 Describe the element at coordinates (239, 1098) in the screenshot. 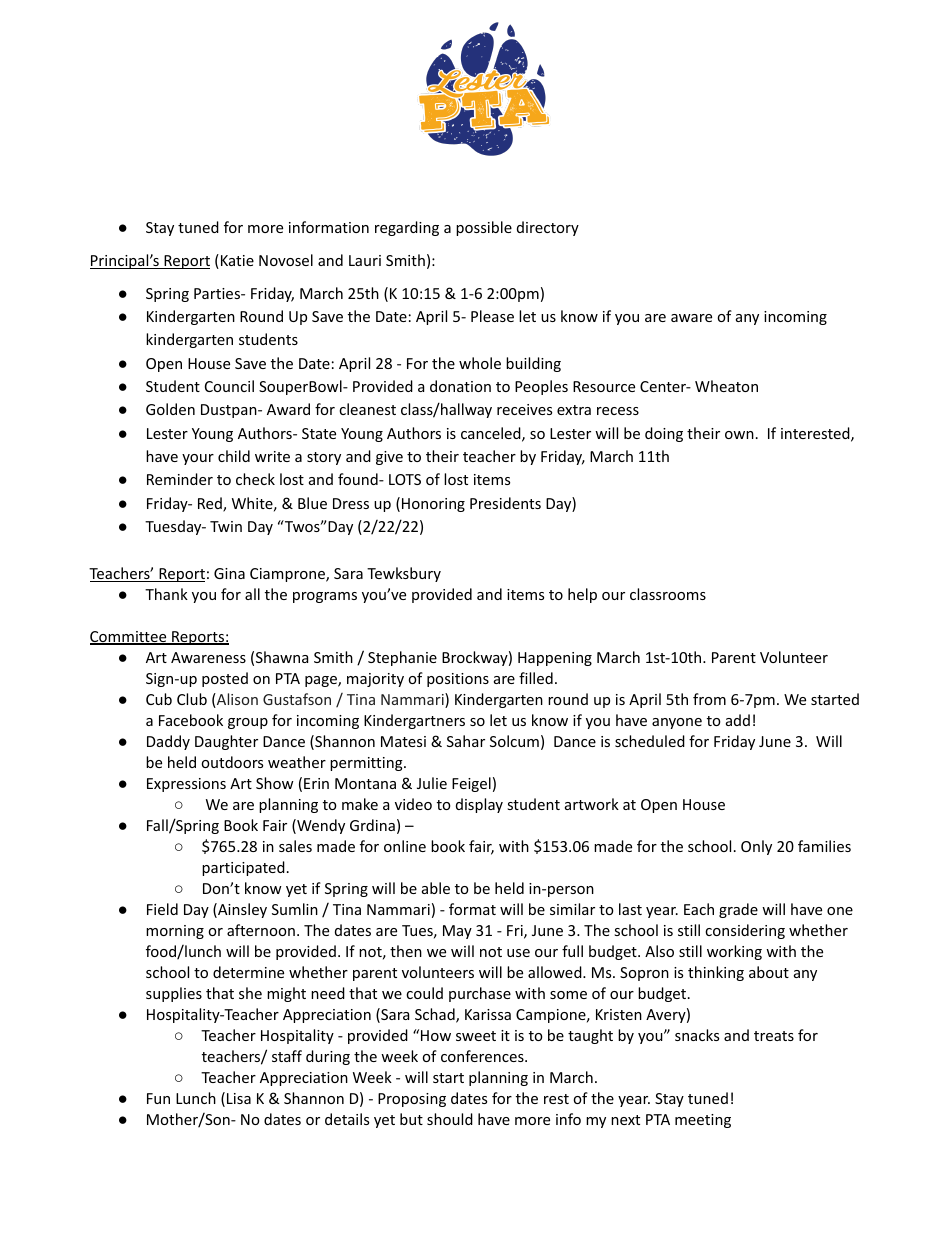

I see `Lisa` at that location.
